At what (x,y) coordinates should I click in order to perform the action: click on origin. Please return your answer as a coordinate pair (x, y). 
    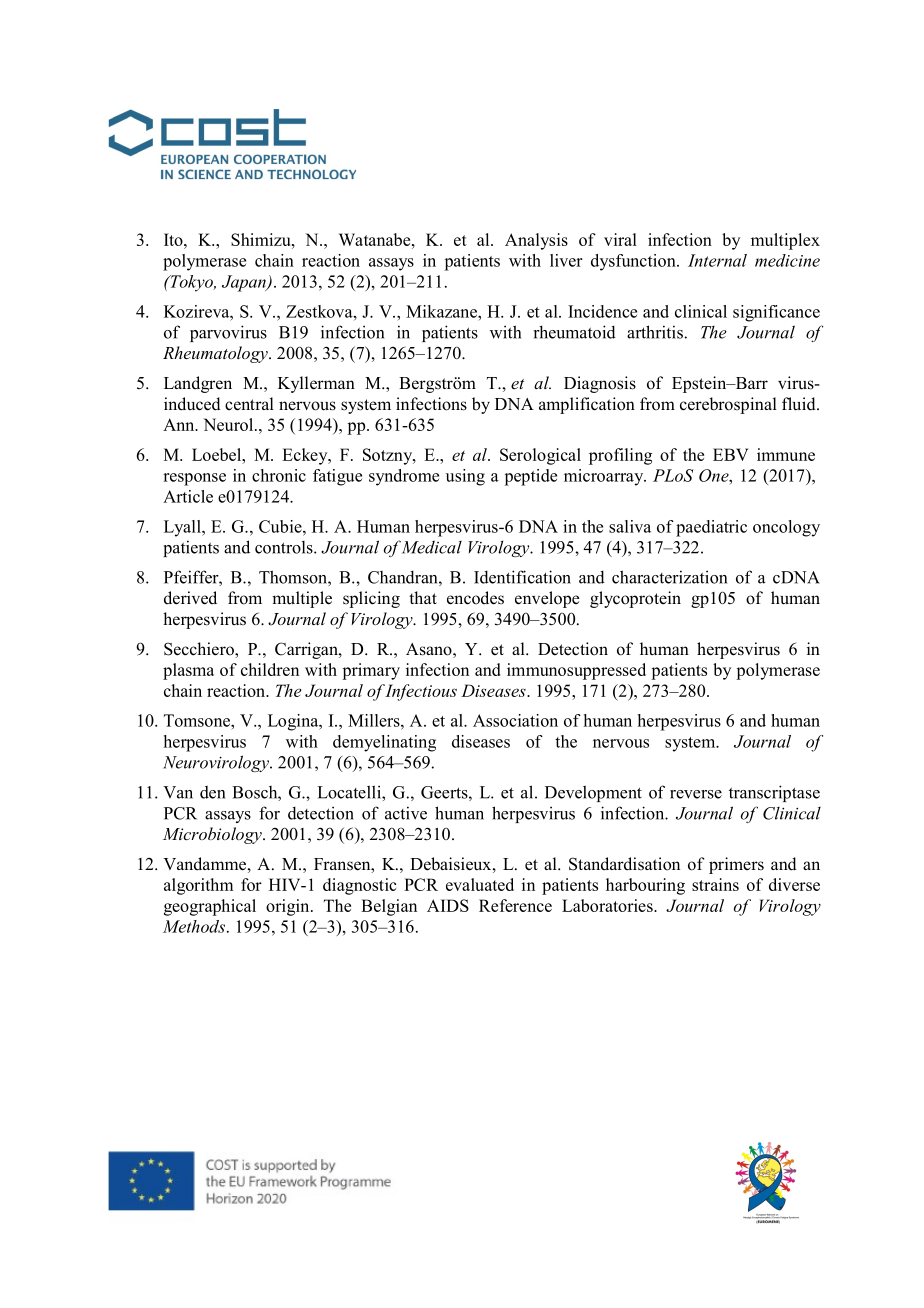
    Looking at the image, I should click on (289, 907).
